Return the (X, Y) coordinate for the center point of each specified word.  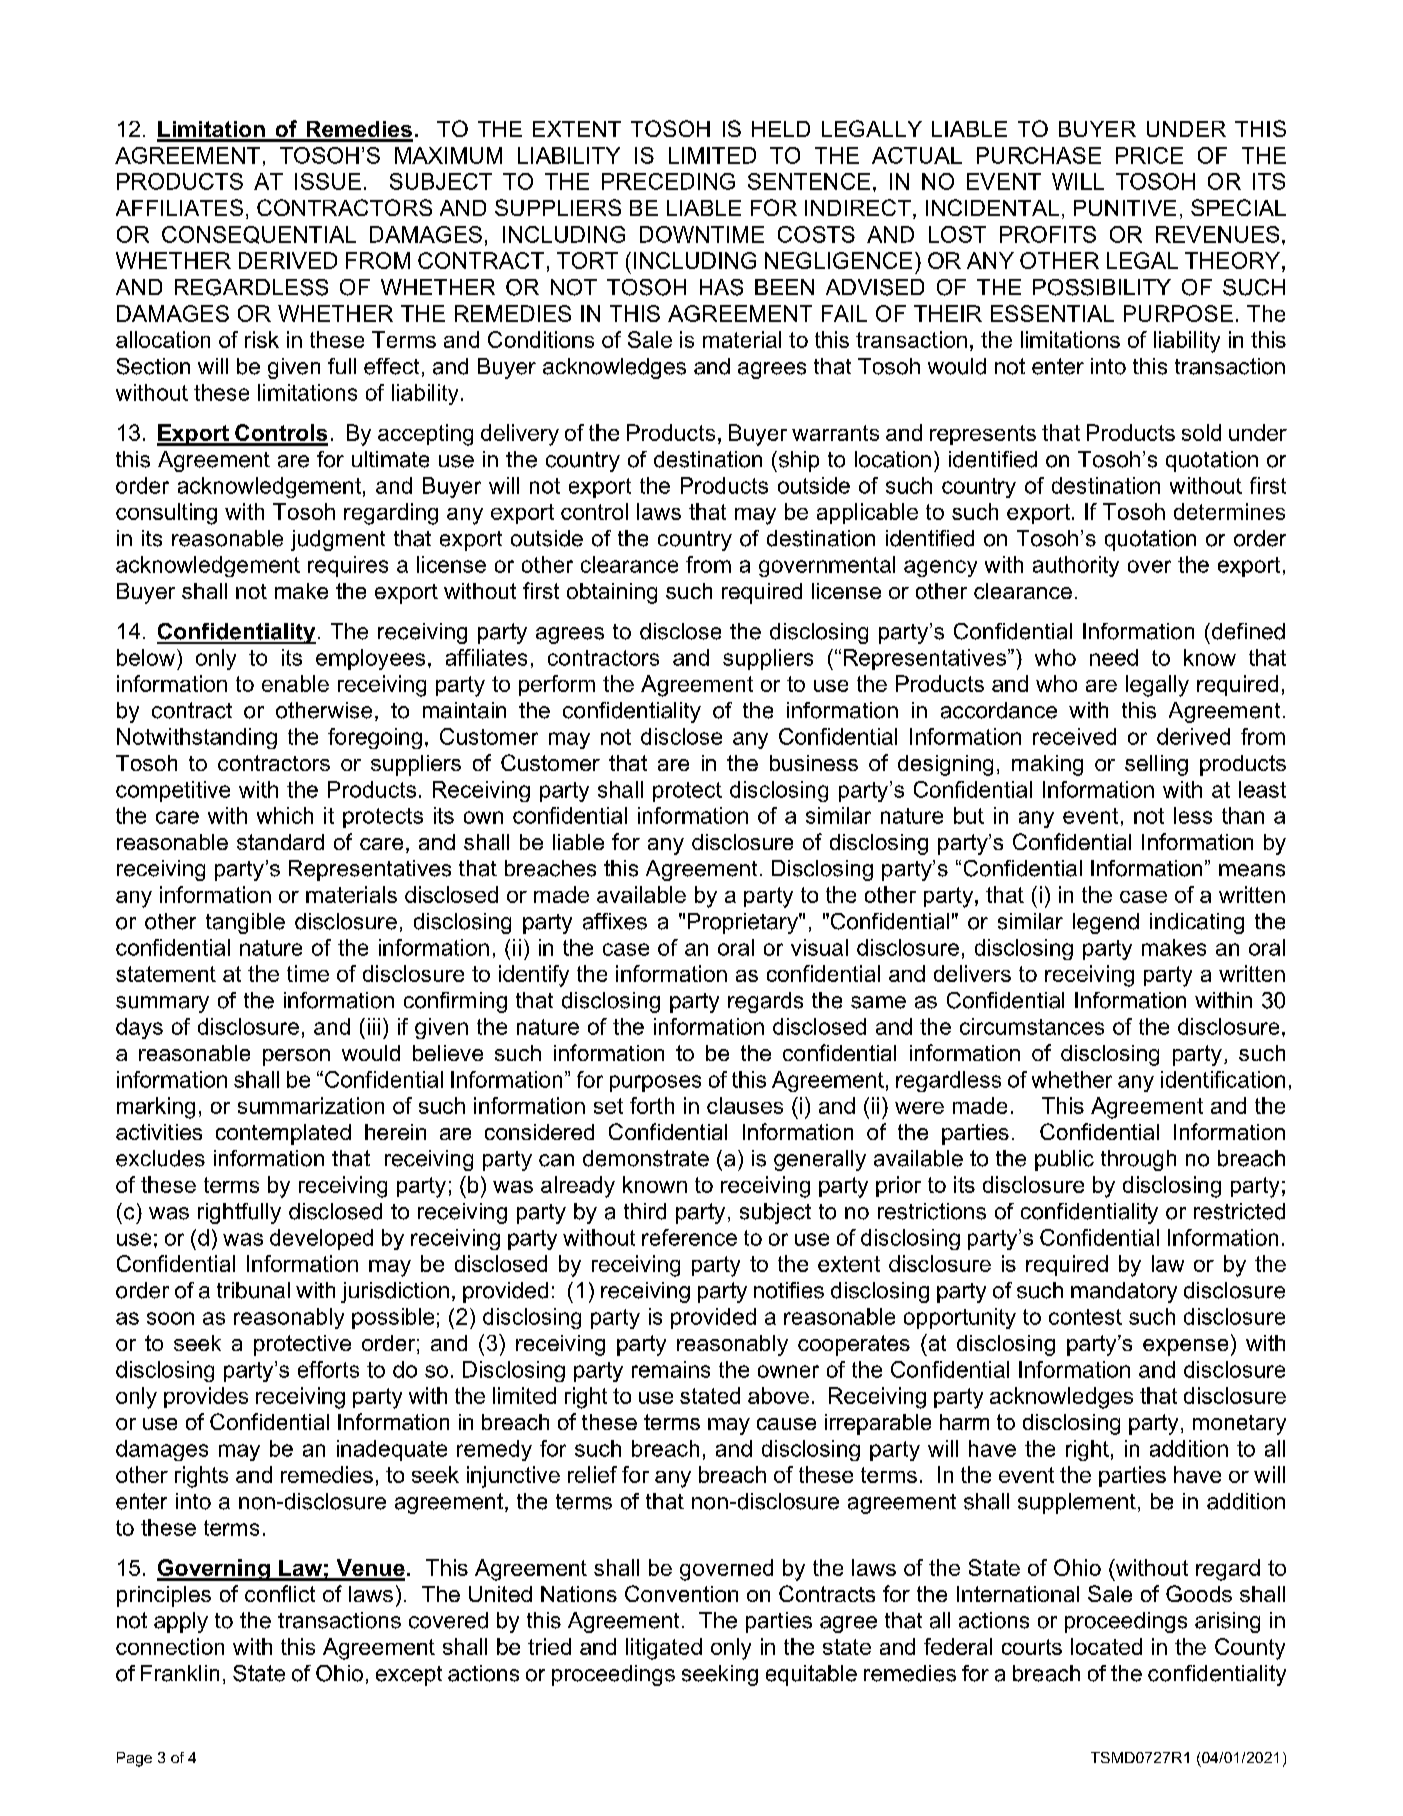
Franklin (180, 1673)
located (1106, 1646)
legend (1106, 923)
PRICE (1149, 155)
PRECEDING (668, 181)
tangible (245, 923)
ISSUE (328, 181)
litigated (664, 1649)
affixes (615, 921)
